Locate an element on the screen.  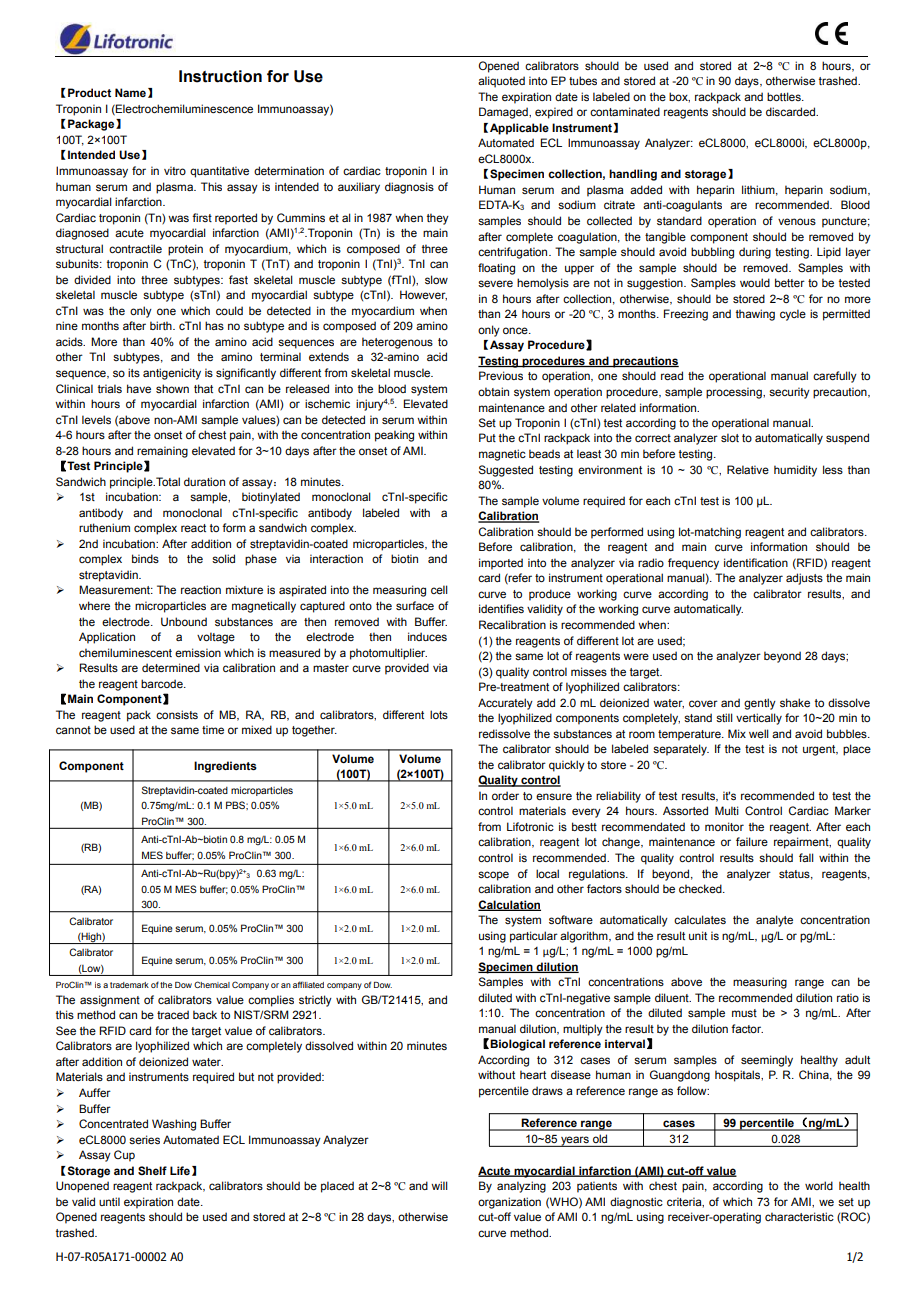
order is located at coordinates (505, 795).
